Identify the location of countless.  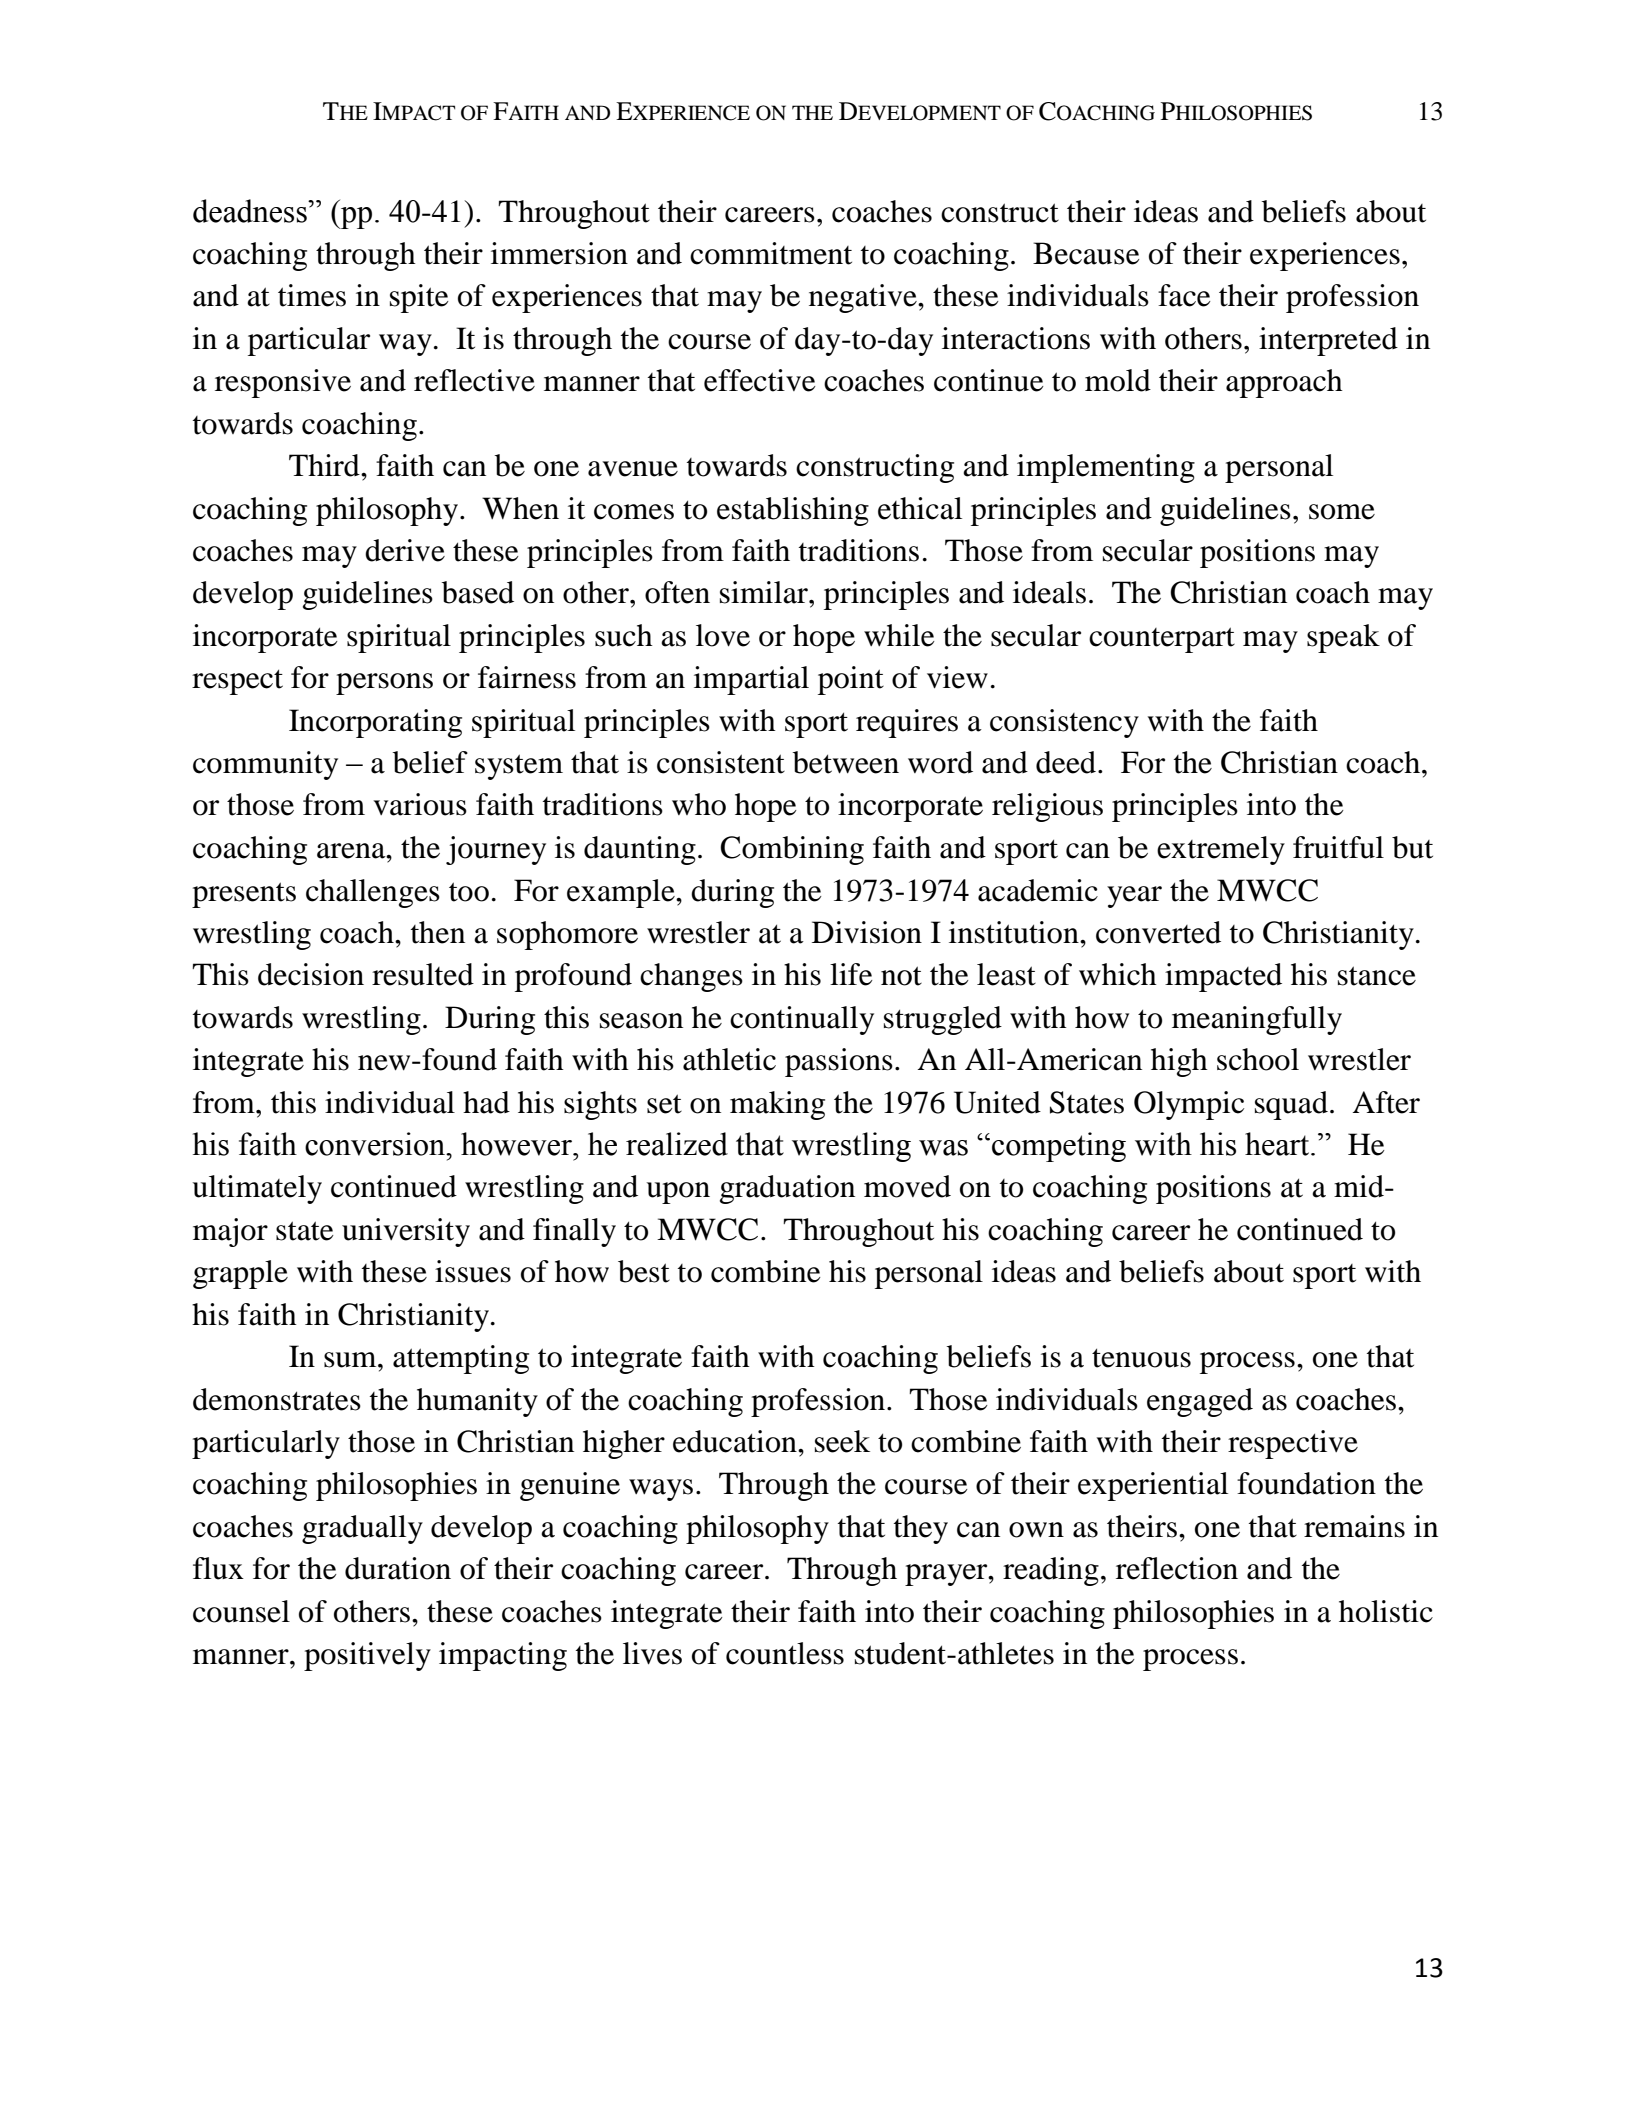
(785, 1653).
